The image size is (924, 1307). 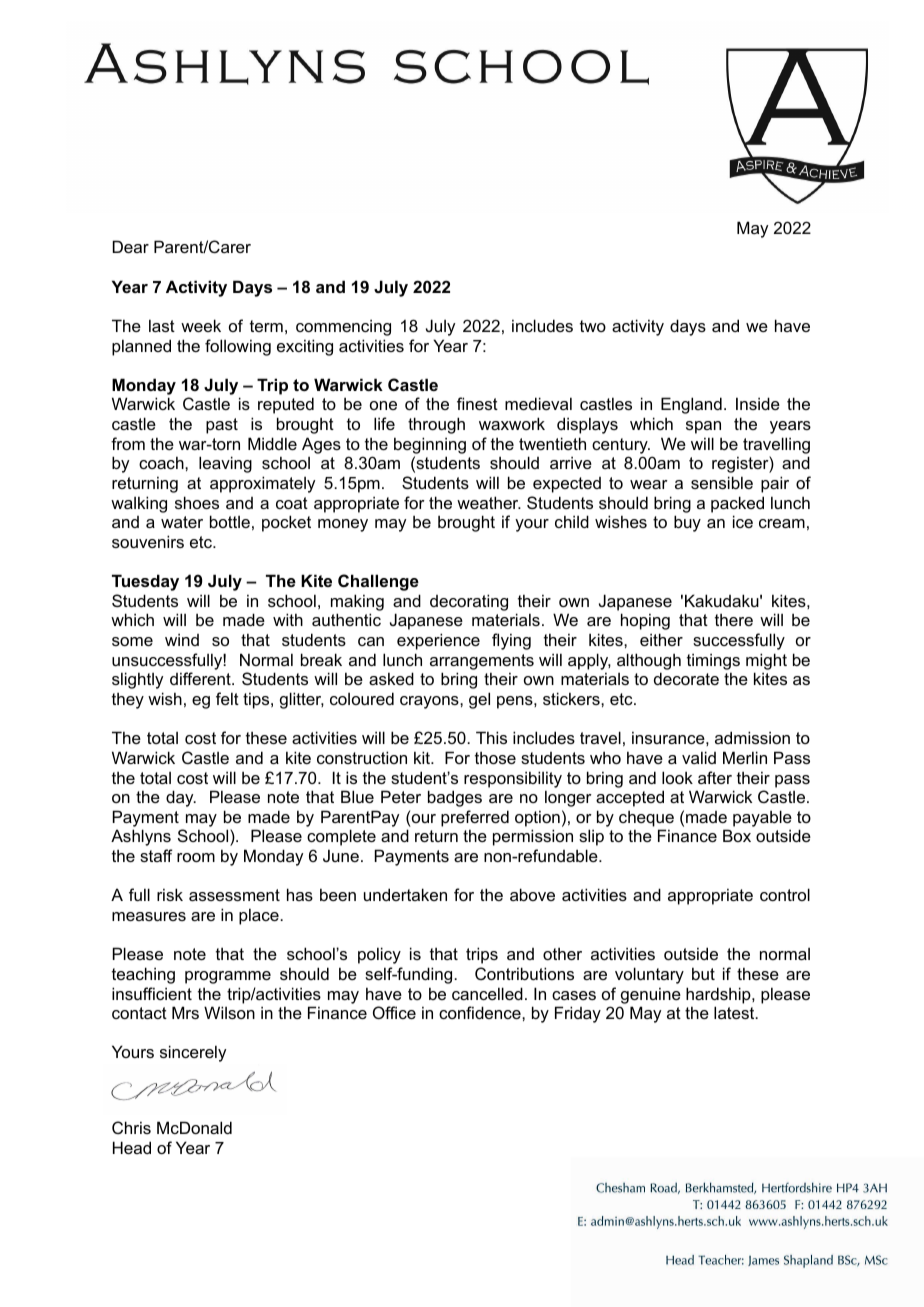 What do you see at coordinates (201, 325) in the screenshot?
I see `week` at bounding box center [201, 325].
